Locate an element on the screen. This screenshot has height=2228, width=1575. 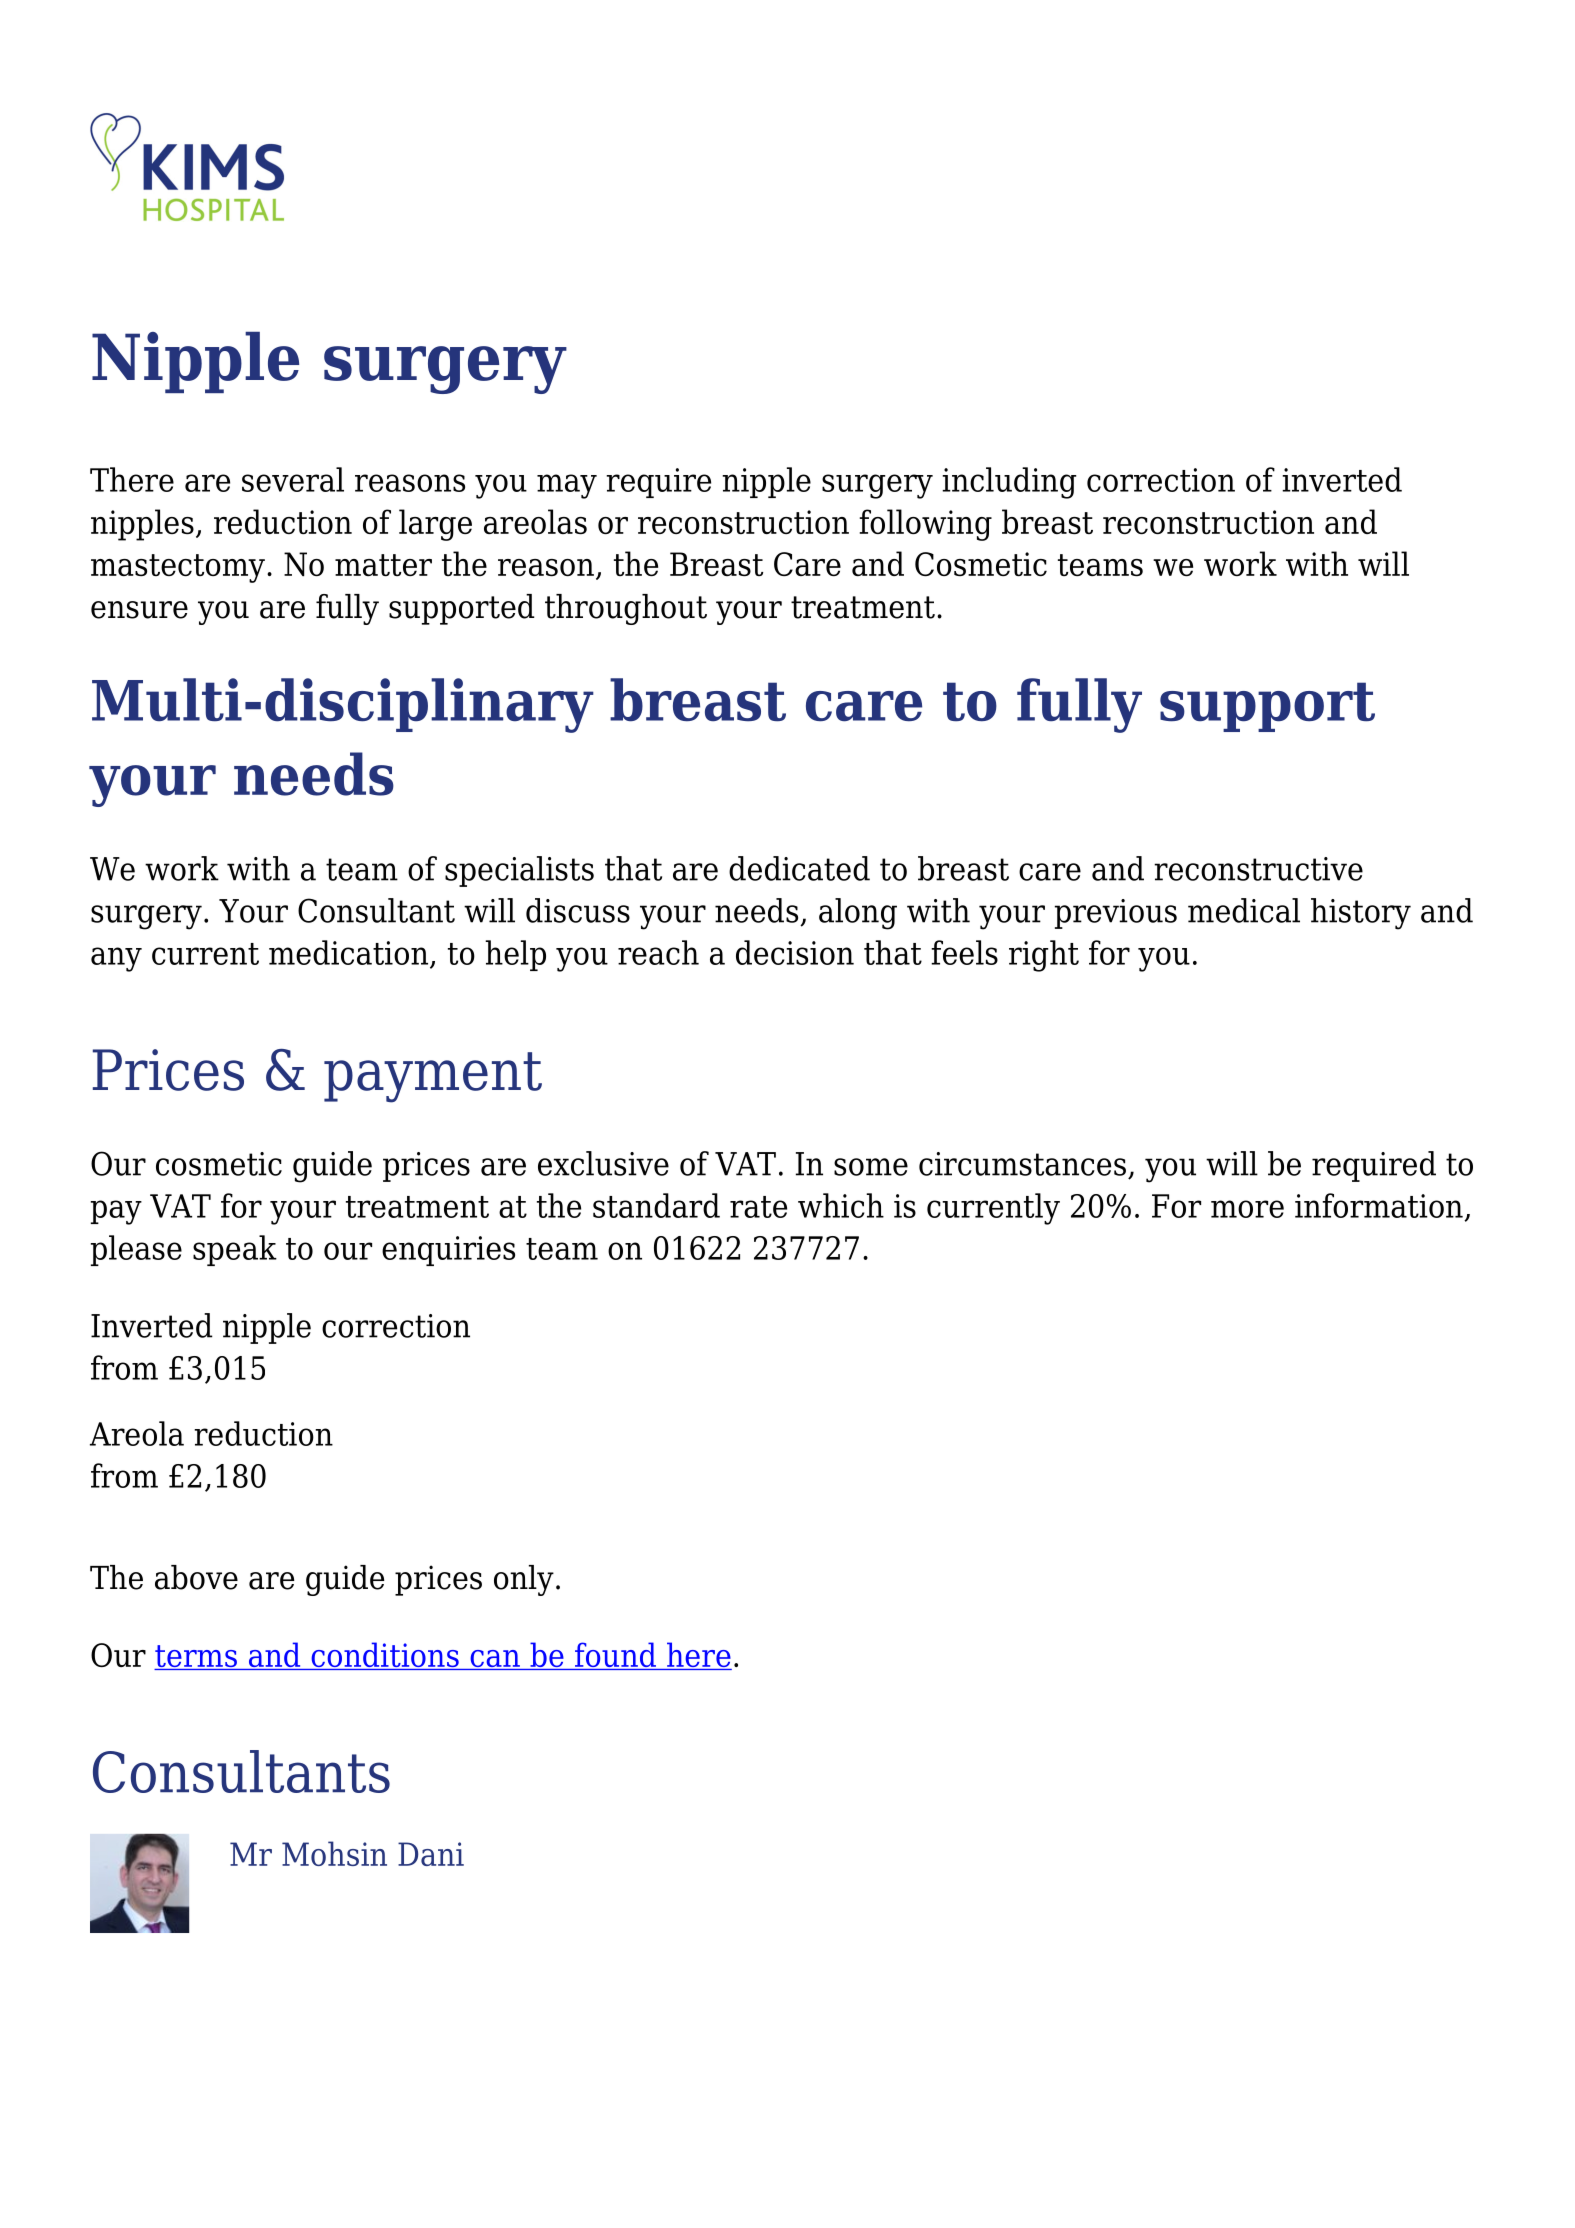
Dani is located at coordinates (431, 1854).
